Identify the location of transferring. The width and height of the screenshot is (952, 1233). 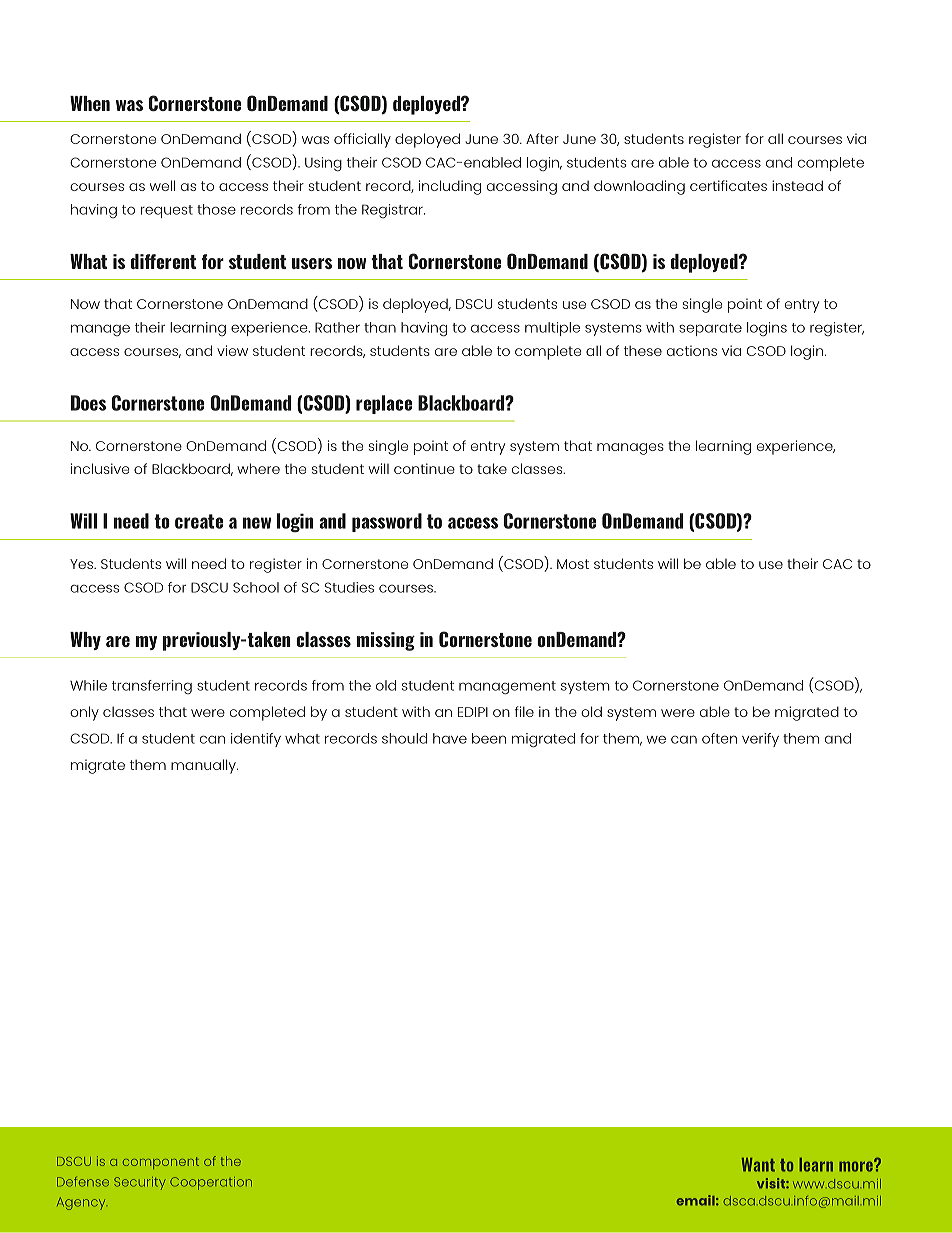
(152, 687).
